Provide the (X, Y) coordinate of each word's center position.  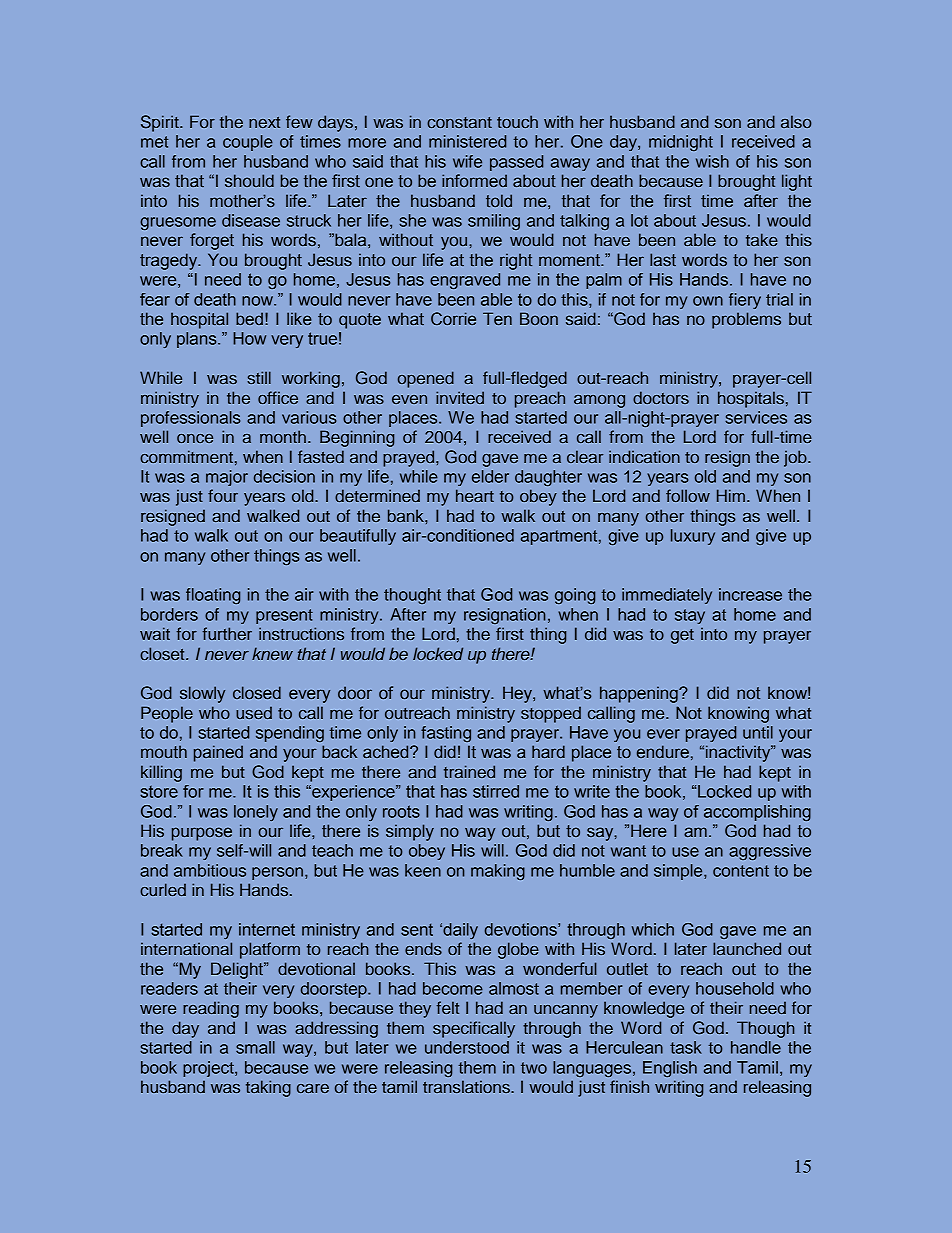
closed (257, 692)
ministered (467, 141)
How (249, 338)
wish (712, 161)
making (498, 872)
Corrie (453, 318)
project (209, 1069)
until (758, 732)
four (223, 495)
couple (248, 143)
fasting (446, 734)
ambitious (210, 870)
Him (731, 495)
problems (746, 320)
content (741, 871)
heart (475, 495)
